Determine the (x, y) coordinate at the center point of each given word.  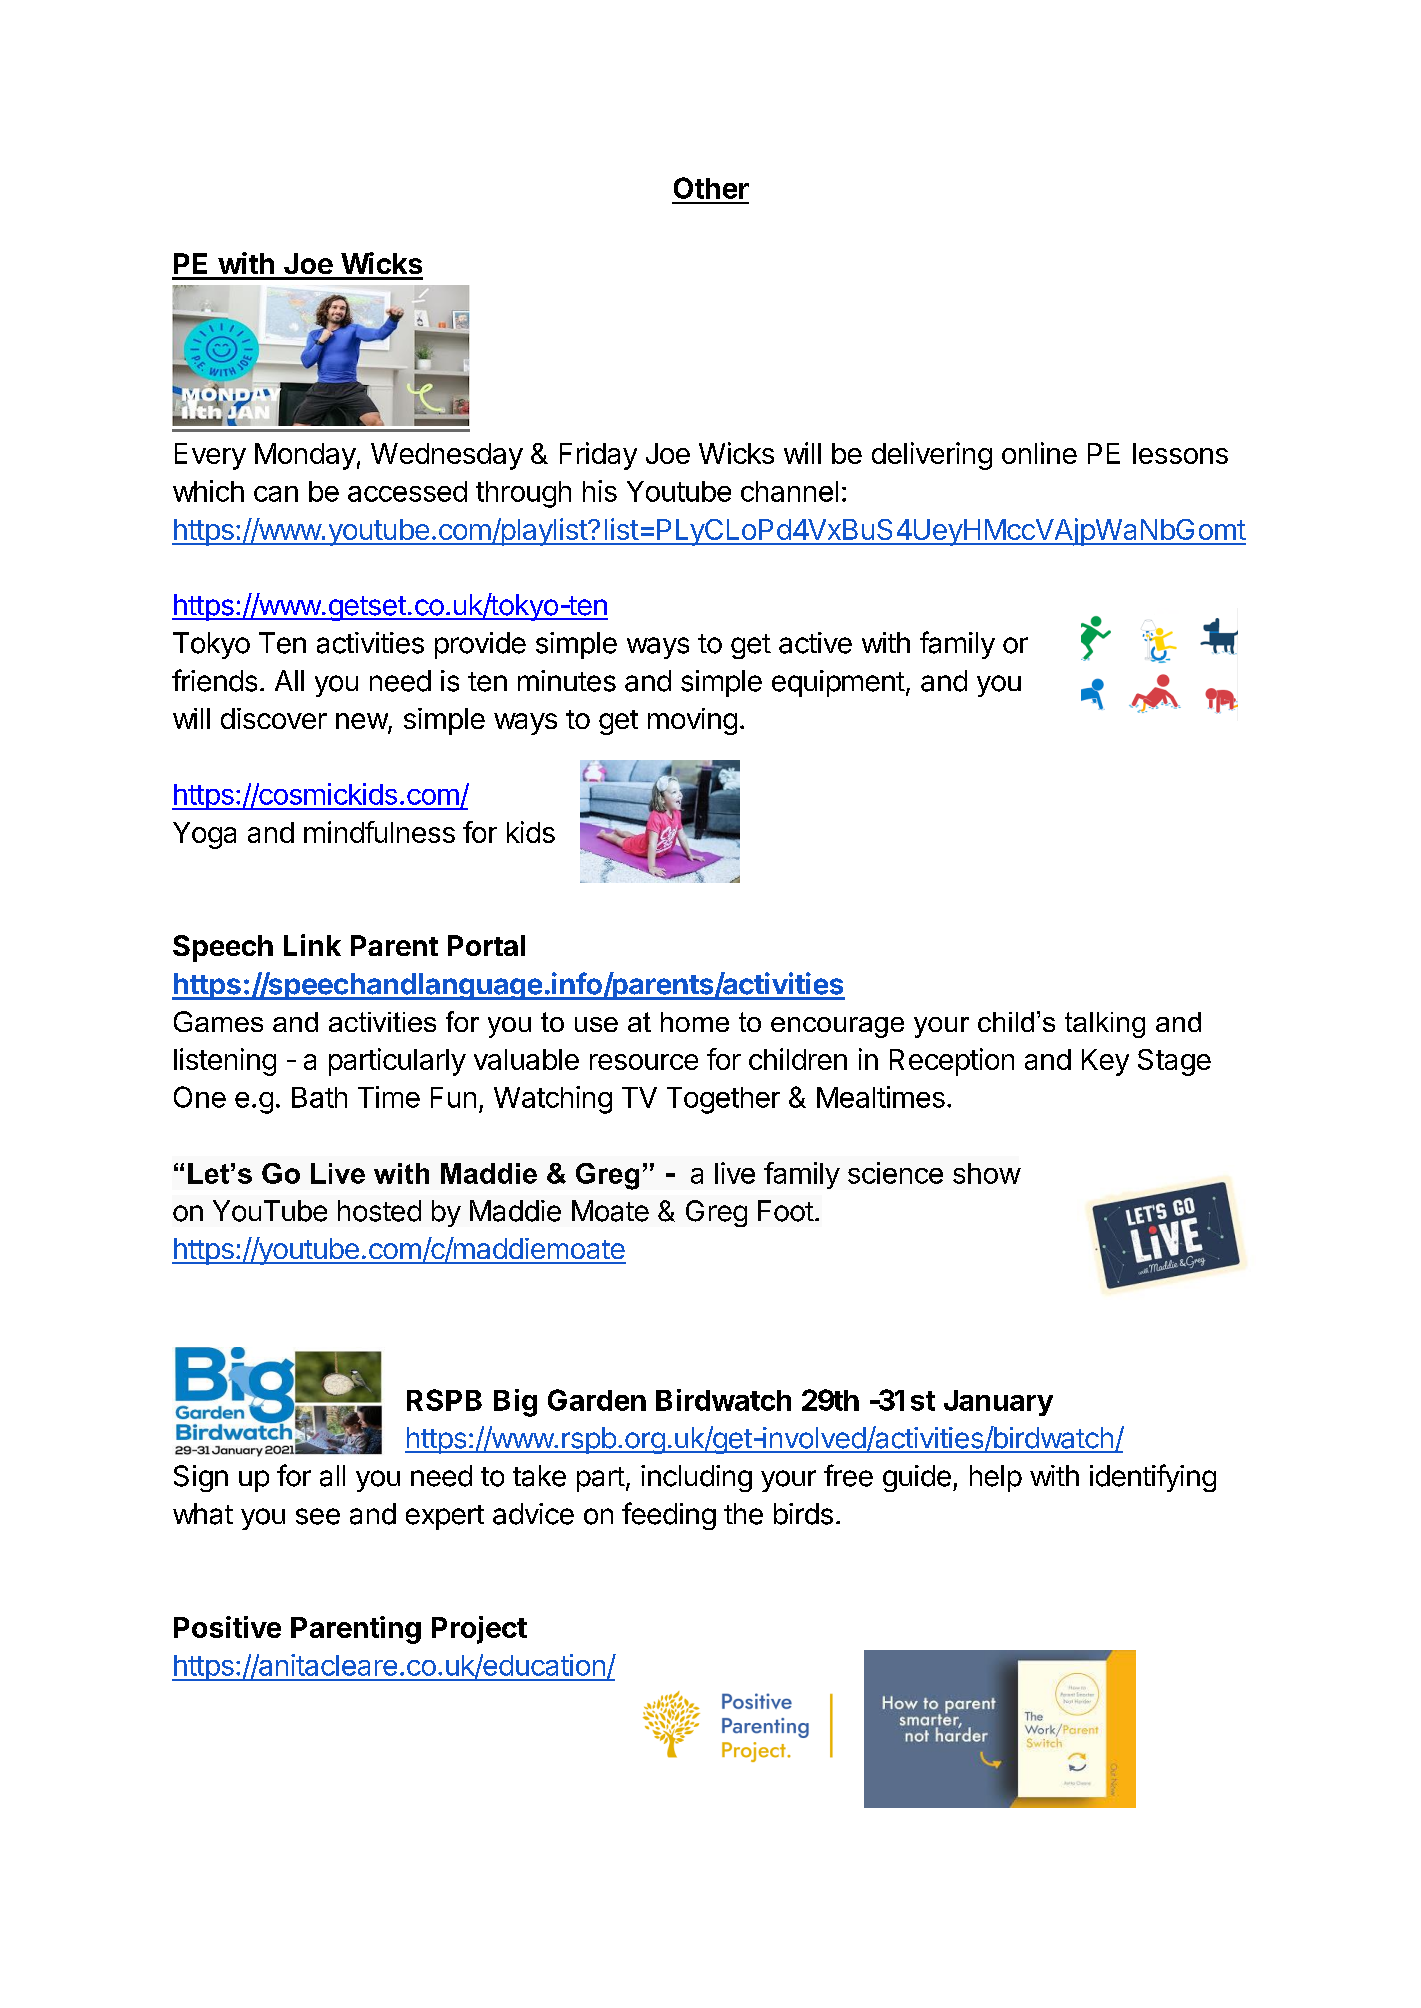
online (1039, 453)
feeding (669, 1516)
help (996, 1478)
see (318, 1516)
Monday (305, 456)
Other (711, 188)
